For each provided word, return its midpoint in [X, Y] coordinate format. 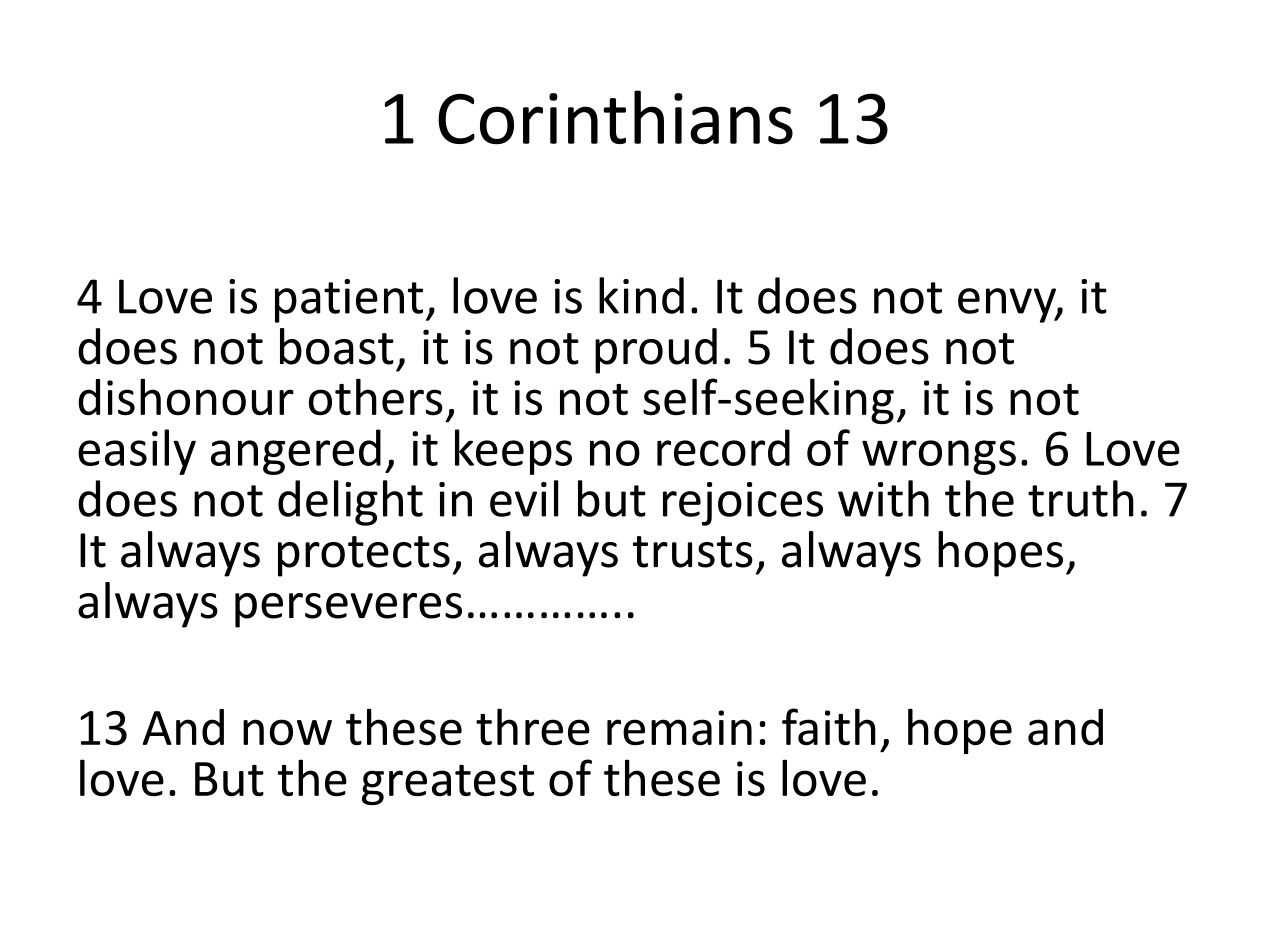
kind [641, 295]
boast [337, 346]
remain [679, 728]
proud [656, 351]
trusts [693, 552]
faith [829, 727]
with [883, 498]
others [376, 397]
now [287, 732]
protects [364, 556]
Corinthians [615, 117]
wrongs [939, 457]
